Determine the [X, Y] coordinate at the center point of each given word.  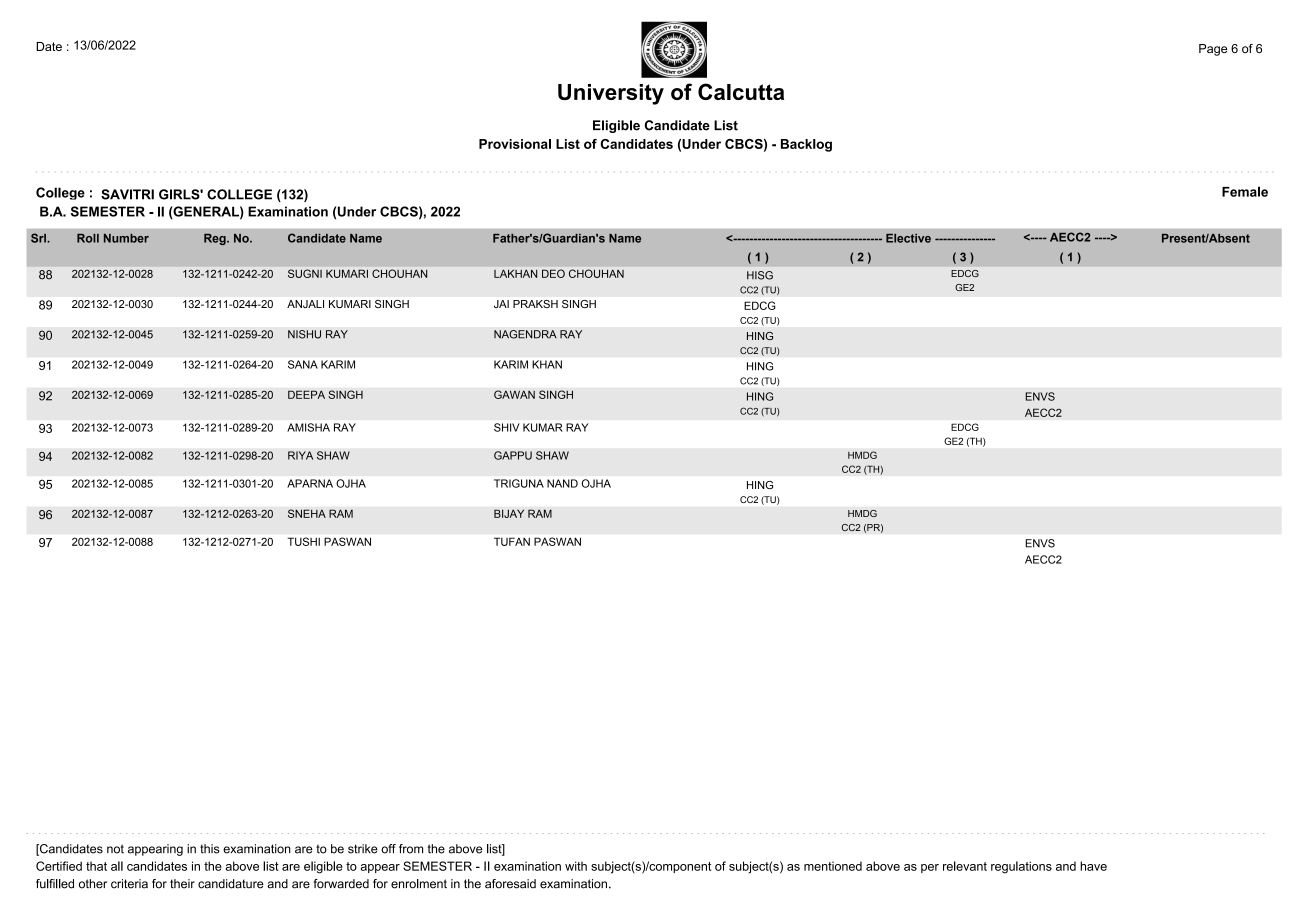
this [210, 849]
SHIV [506, 427]
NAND [562, 483]
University [611, 94]
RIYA [300, 455]
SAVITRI [127, 194]
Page [1213, 50]
